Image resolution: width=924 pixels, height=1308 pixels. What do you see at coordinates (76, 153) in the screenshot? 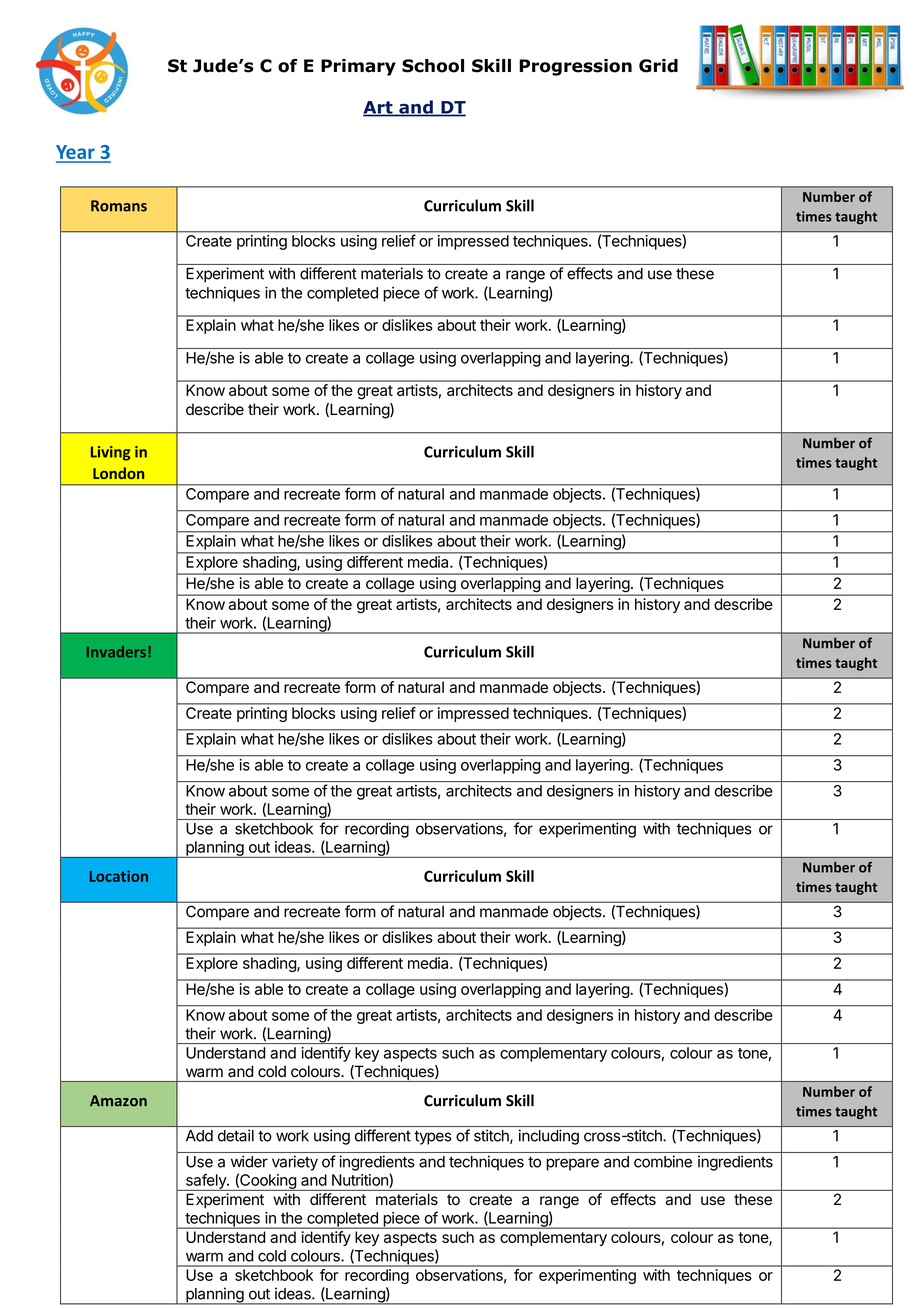
I see `Year` at bounding box center [76, 153].
